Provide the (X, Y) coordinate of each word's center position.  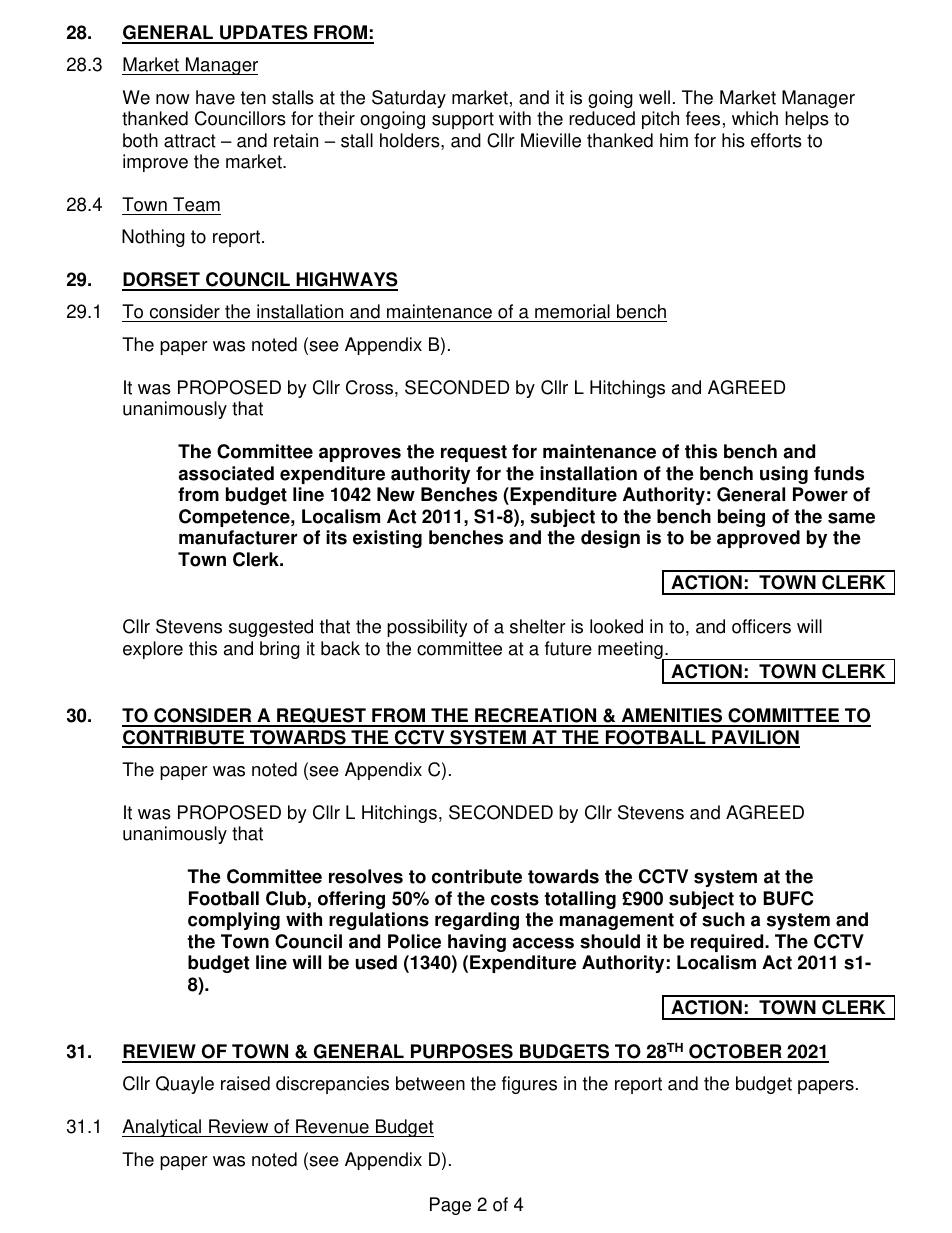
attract (190, 141)
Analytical (163, 1128)
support (463, 120)
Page (450, 1206)
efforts (776, 140)
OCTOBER (735, 1053)
